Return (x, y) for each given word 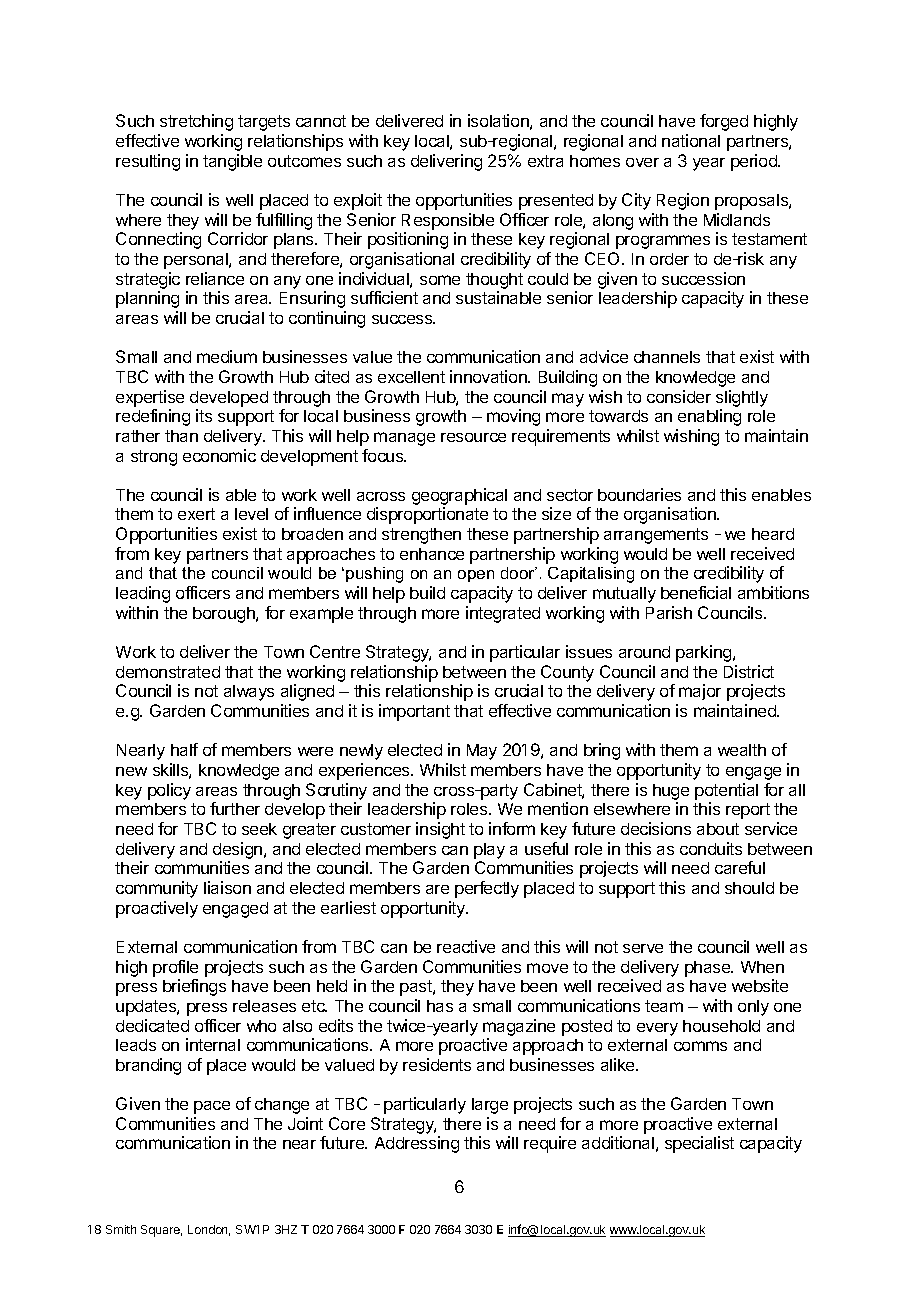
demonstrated (168, 672)
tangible (232, 162)
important (414, 712)
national (691, 140)
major (700, 692)
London (209, 1230)
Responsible (448, 221)
